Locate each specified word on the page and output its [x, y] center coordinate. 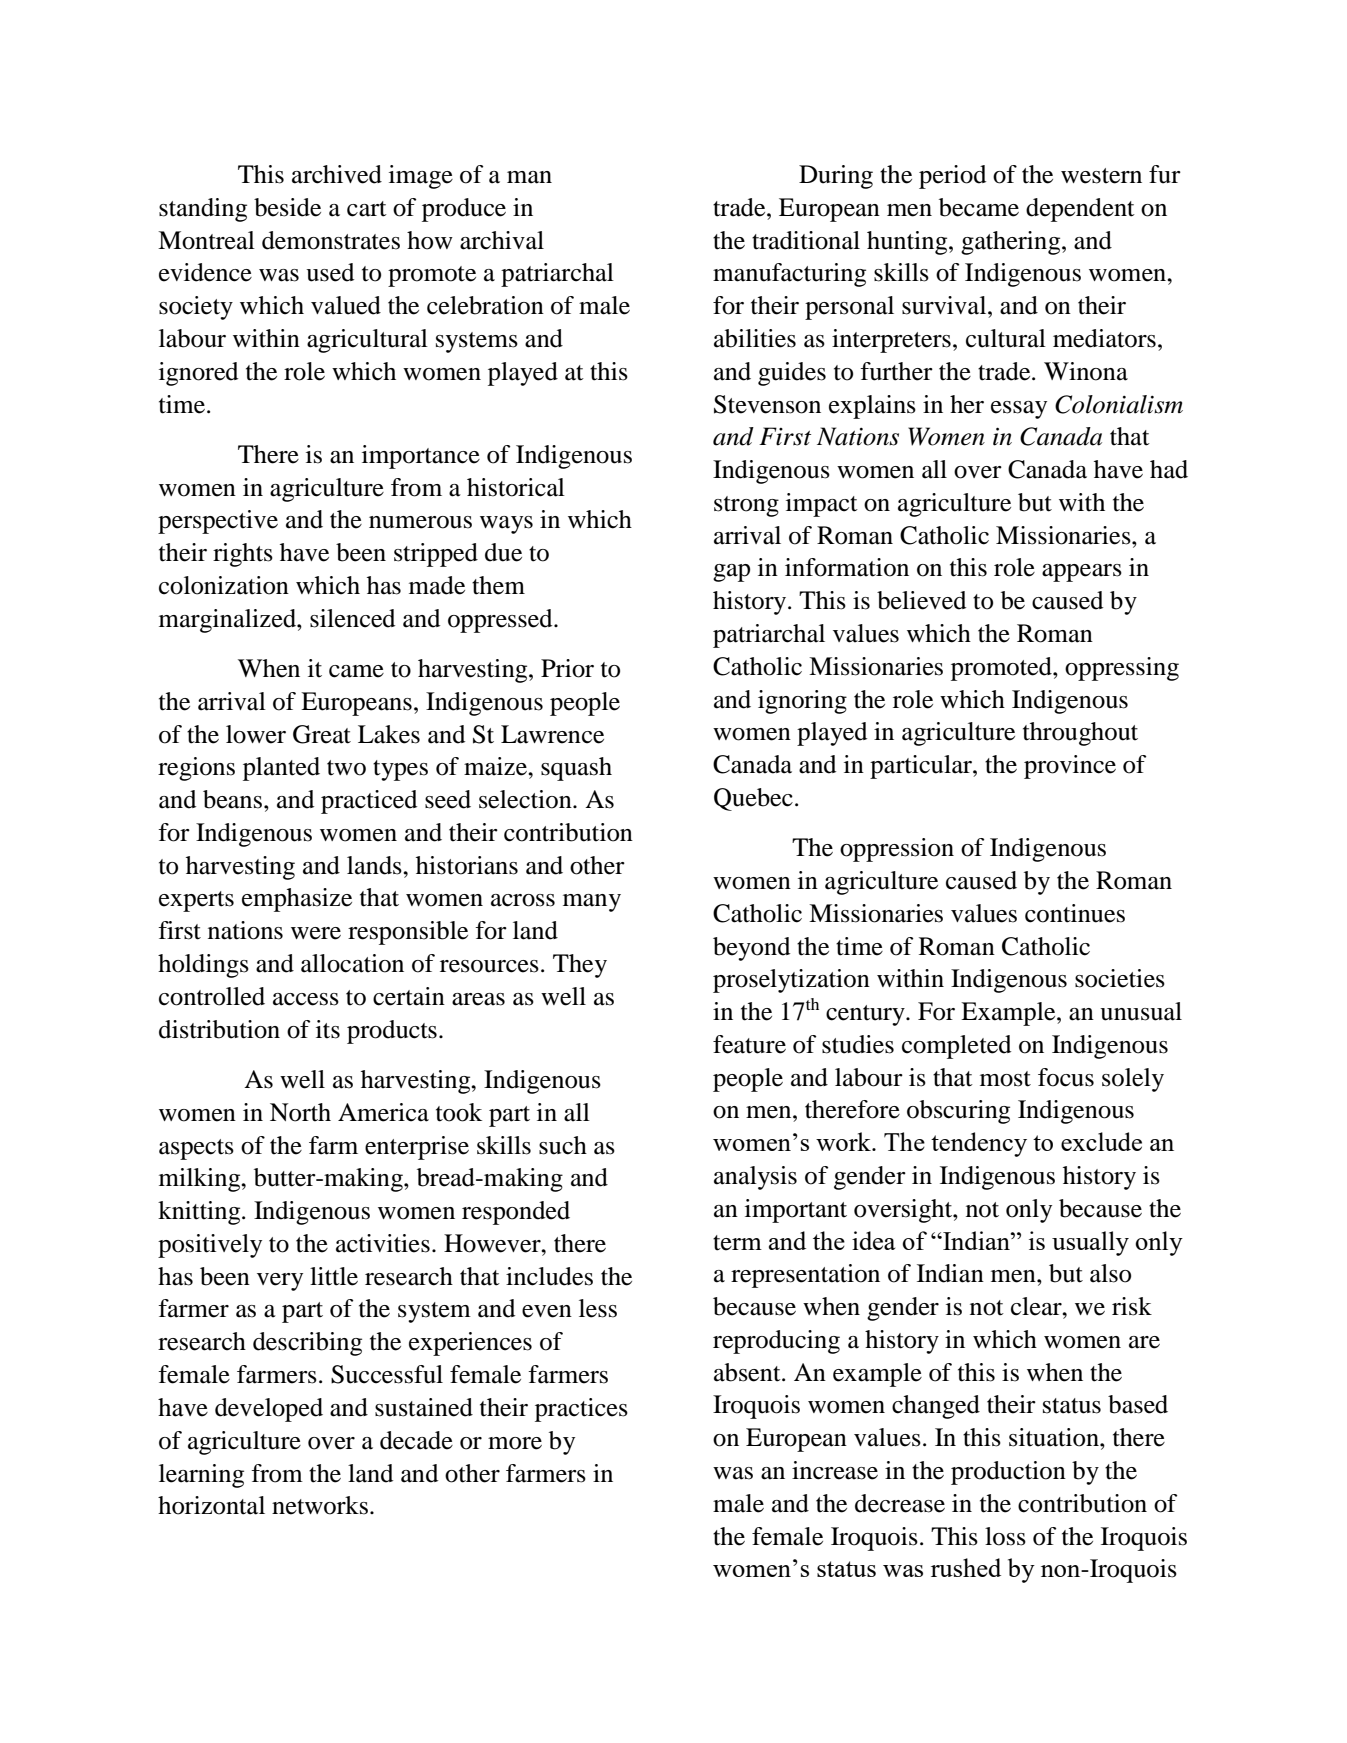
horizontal [211, 1505]
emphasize [297, 900]
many [592, 903]
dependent [1080, 210]
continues [1075, 913]
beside [287, 207]
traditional [806, 240]
